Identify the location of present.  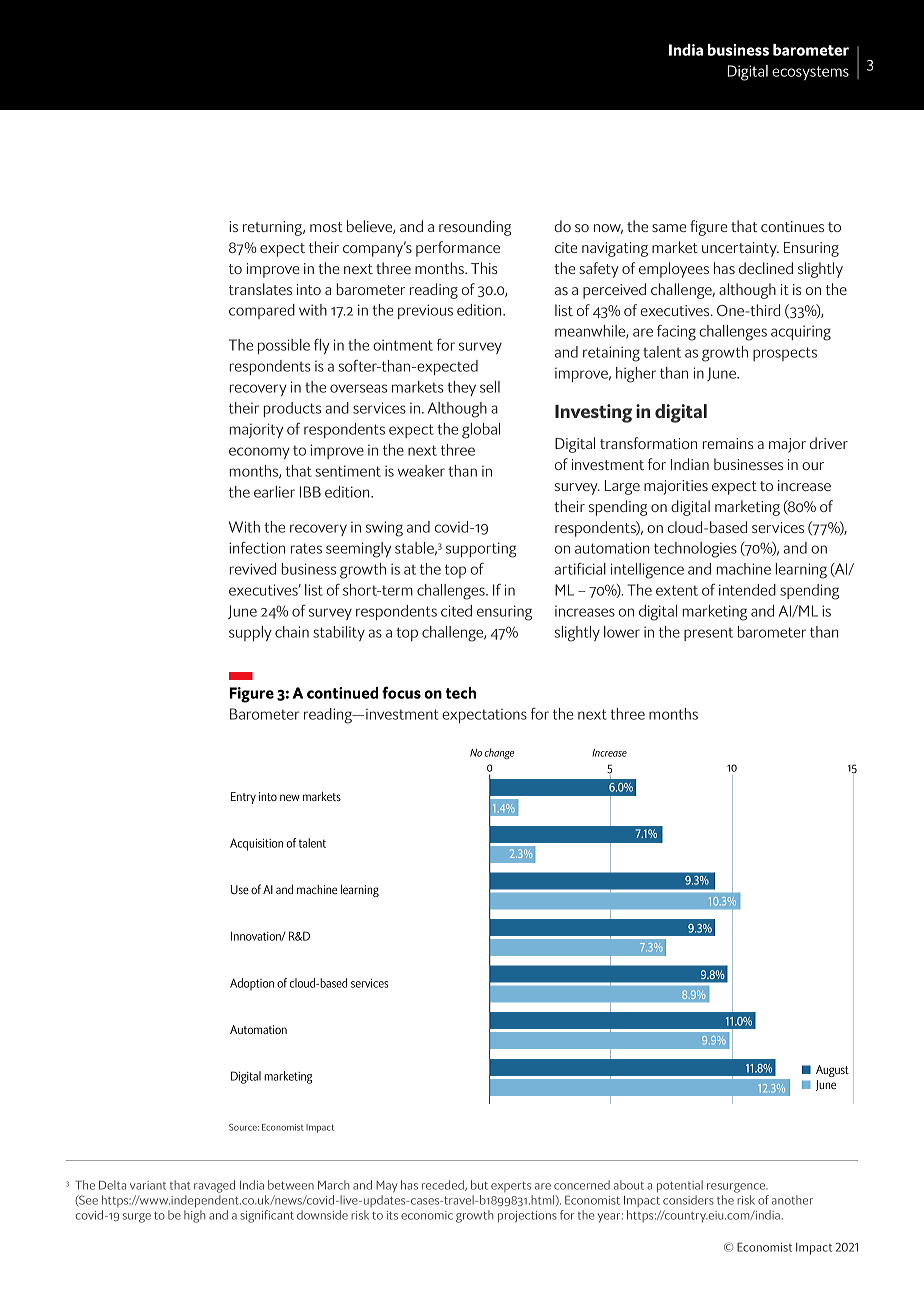
(708, 634).
